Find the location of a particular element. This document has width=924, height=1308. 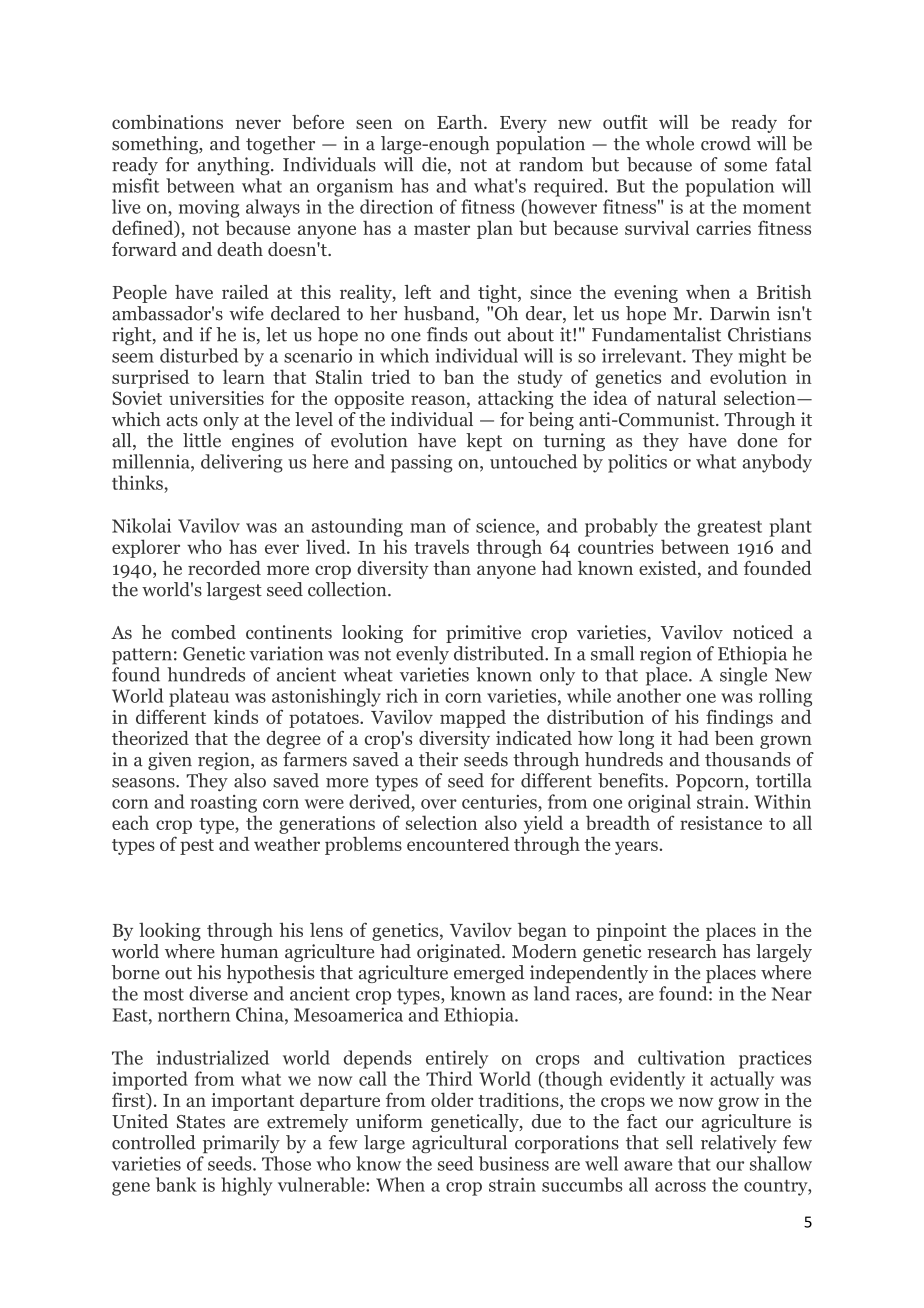

crowd is located at coordinates (726, 143).
